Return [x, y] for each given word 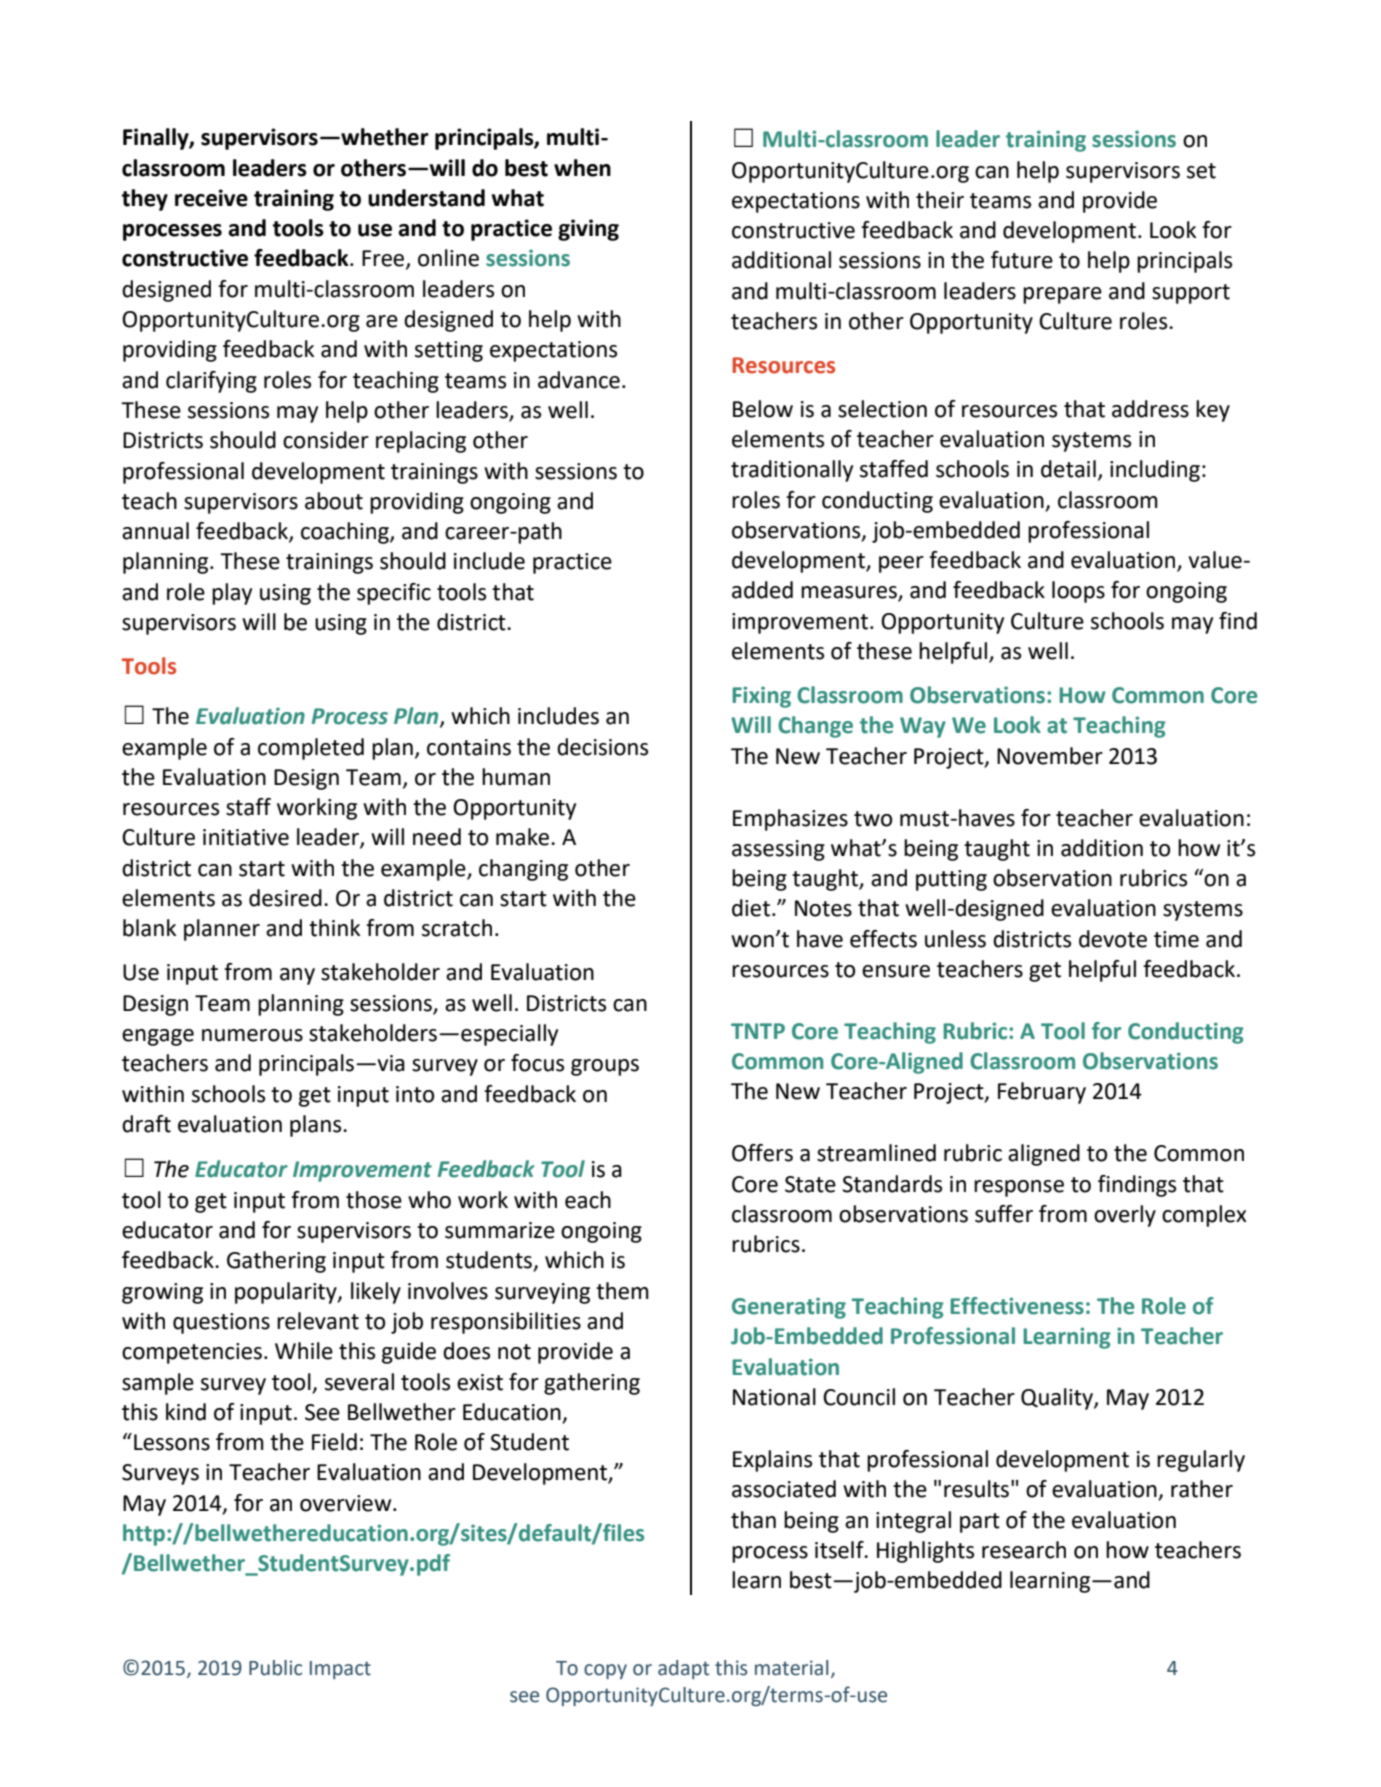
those [374, 1200]
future [1022, 260]
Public [275, 1668]
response [1019, 1188]
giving [588, 230]
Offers [762, 1153]
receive [211, 198]
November [1050, 756]
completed [311, 749]
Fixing [761, 697]
